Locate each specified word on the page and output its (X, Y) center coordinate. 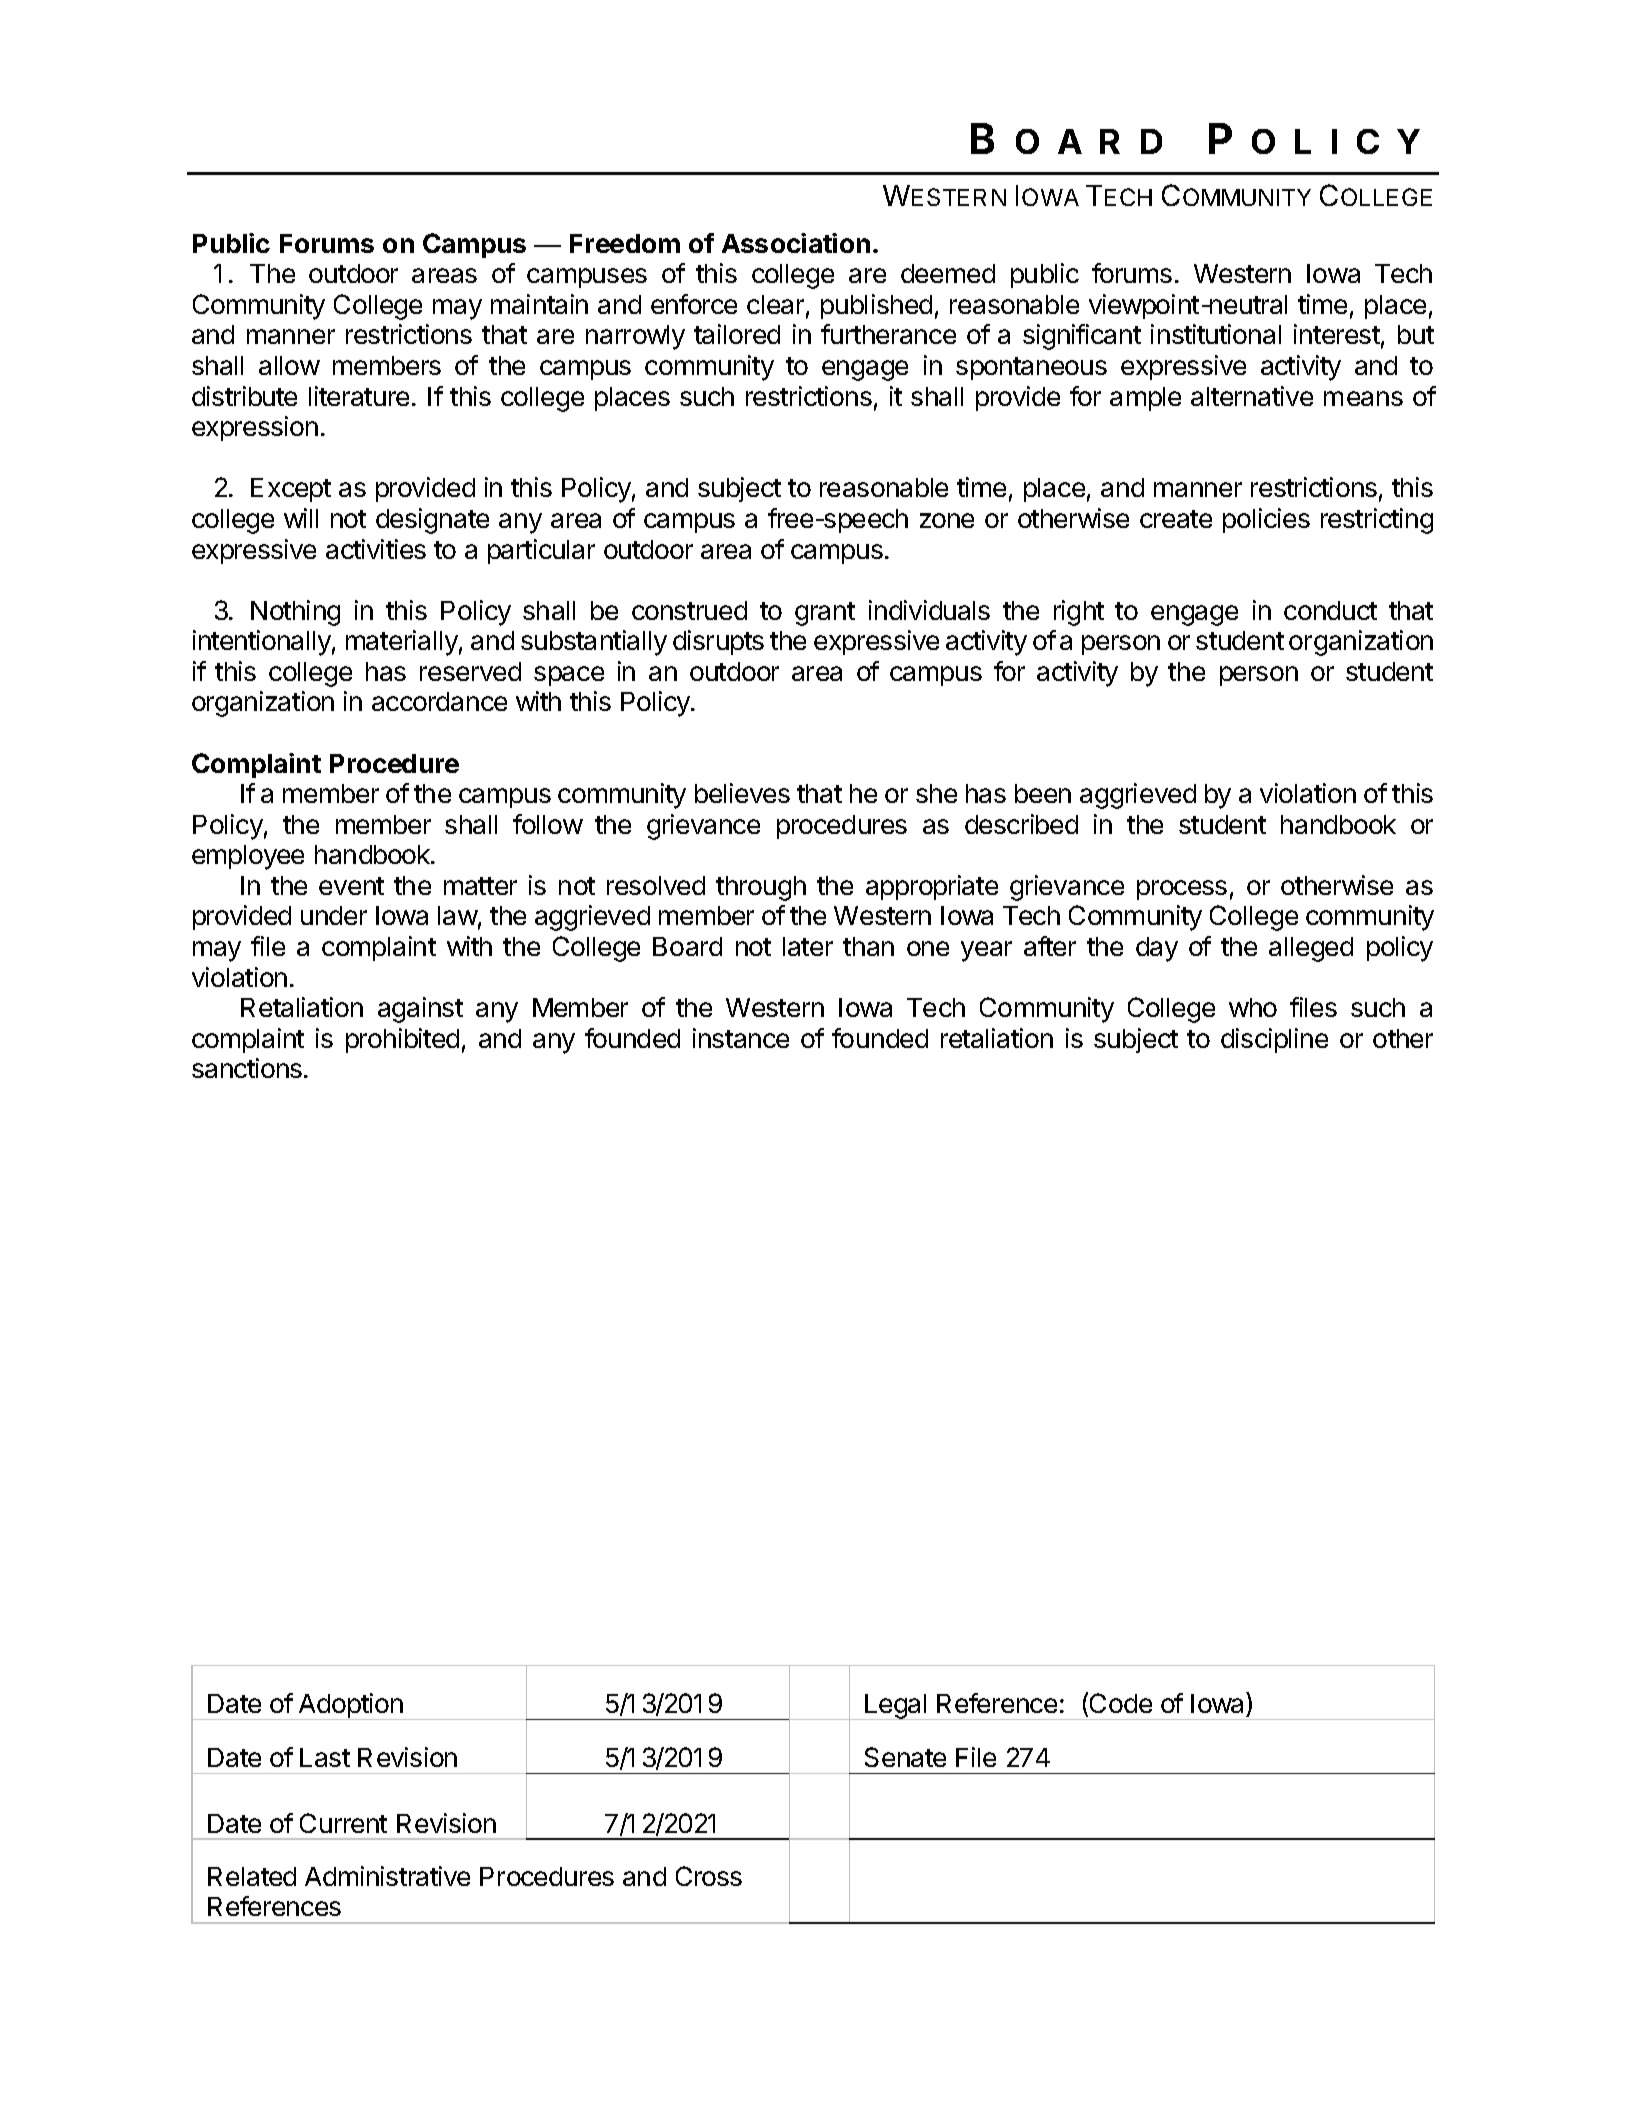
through (761, 888)
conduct (1330, 610)
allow (289, 365)
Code (1121, 1703)
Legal (896, 1707)
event (351, 886)
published (876, 306)
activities (376, 549)
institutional (1216, 334)
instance (741, 1038)
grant (825, 614)
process (1182, 890)
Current (343, 1823)
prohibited (402, 1040)
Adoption (351, 1706)
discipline (1274, 1040)
